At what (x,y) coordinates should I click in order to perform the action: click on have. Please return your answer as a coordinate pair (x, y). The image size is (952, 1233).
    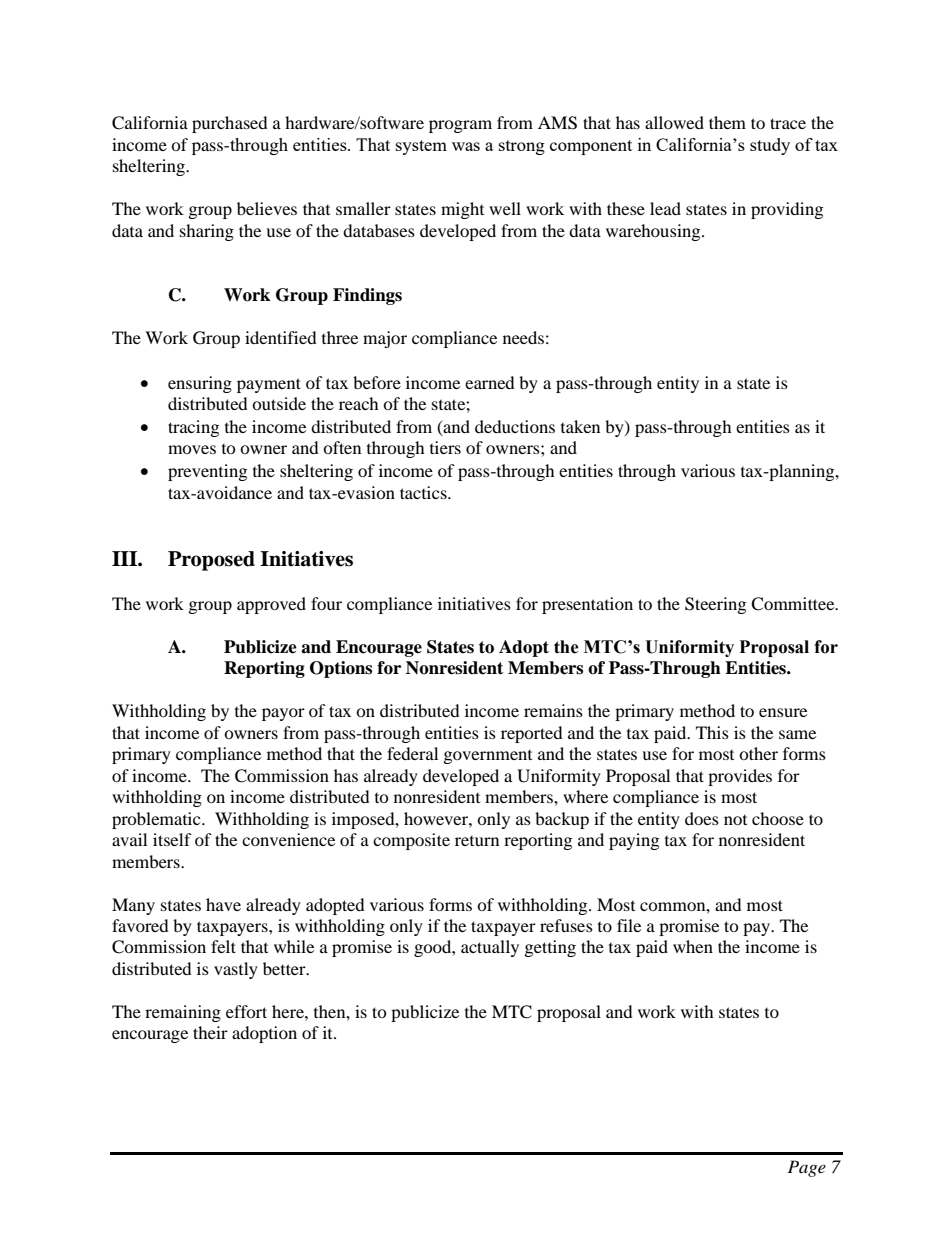
    Looking at the image, I should click on (223, 904).
